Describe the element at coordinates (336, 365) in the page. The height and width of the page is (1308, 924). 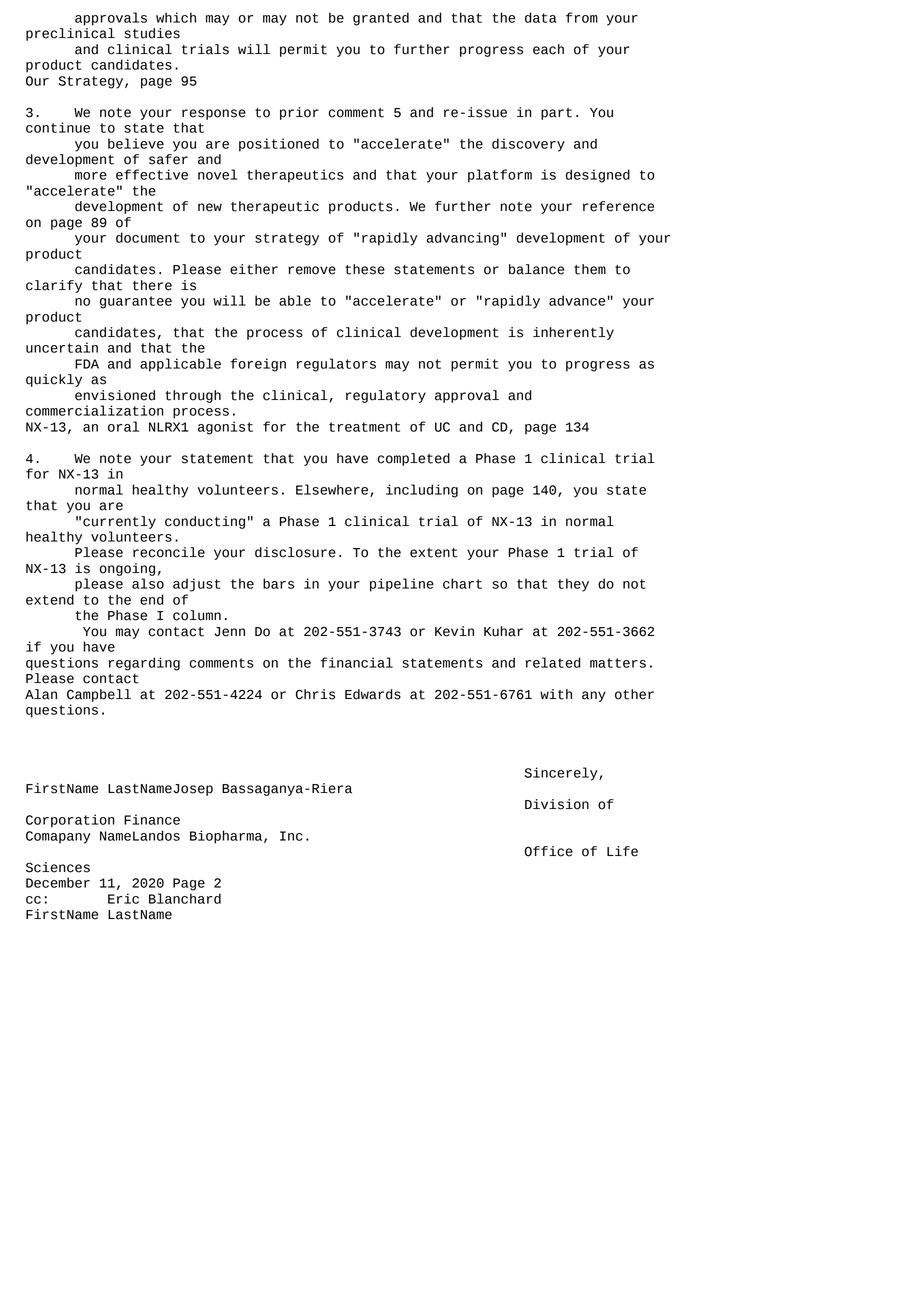
I see `regulators` at that location.
